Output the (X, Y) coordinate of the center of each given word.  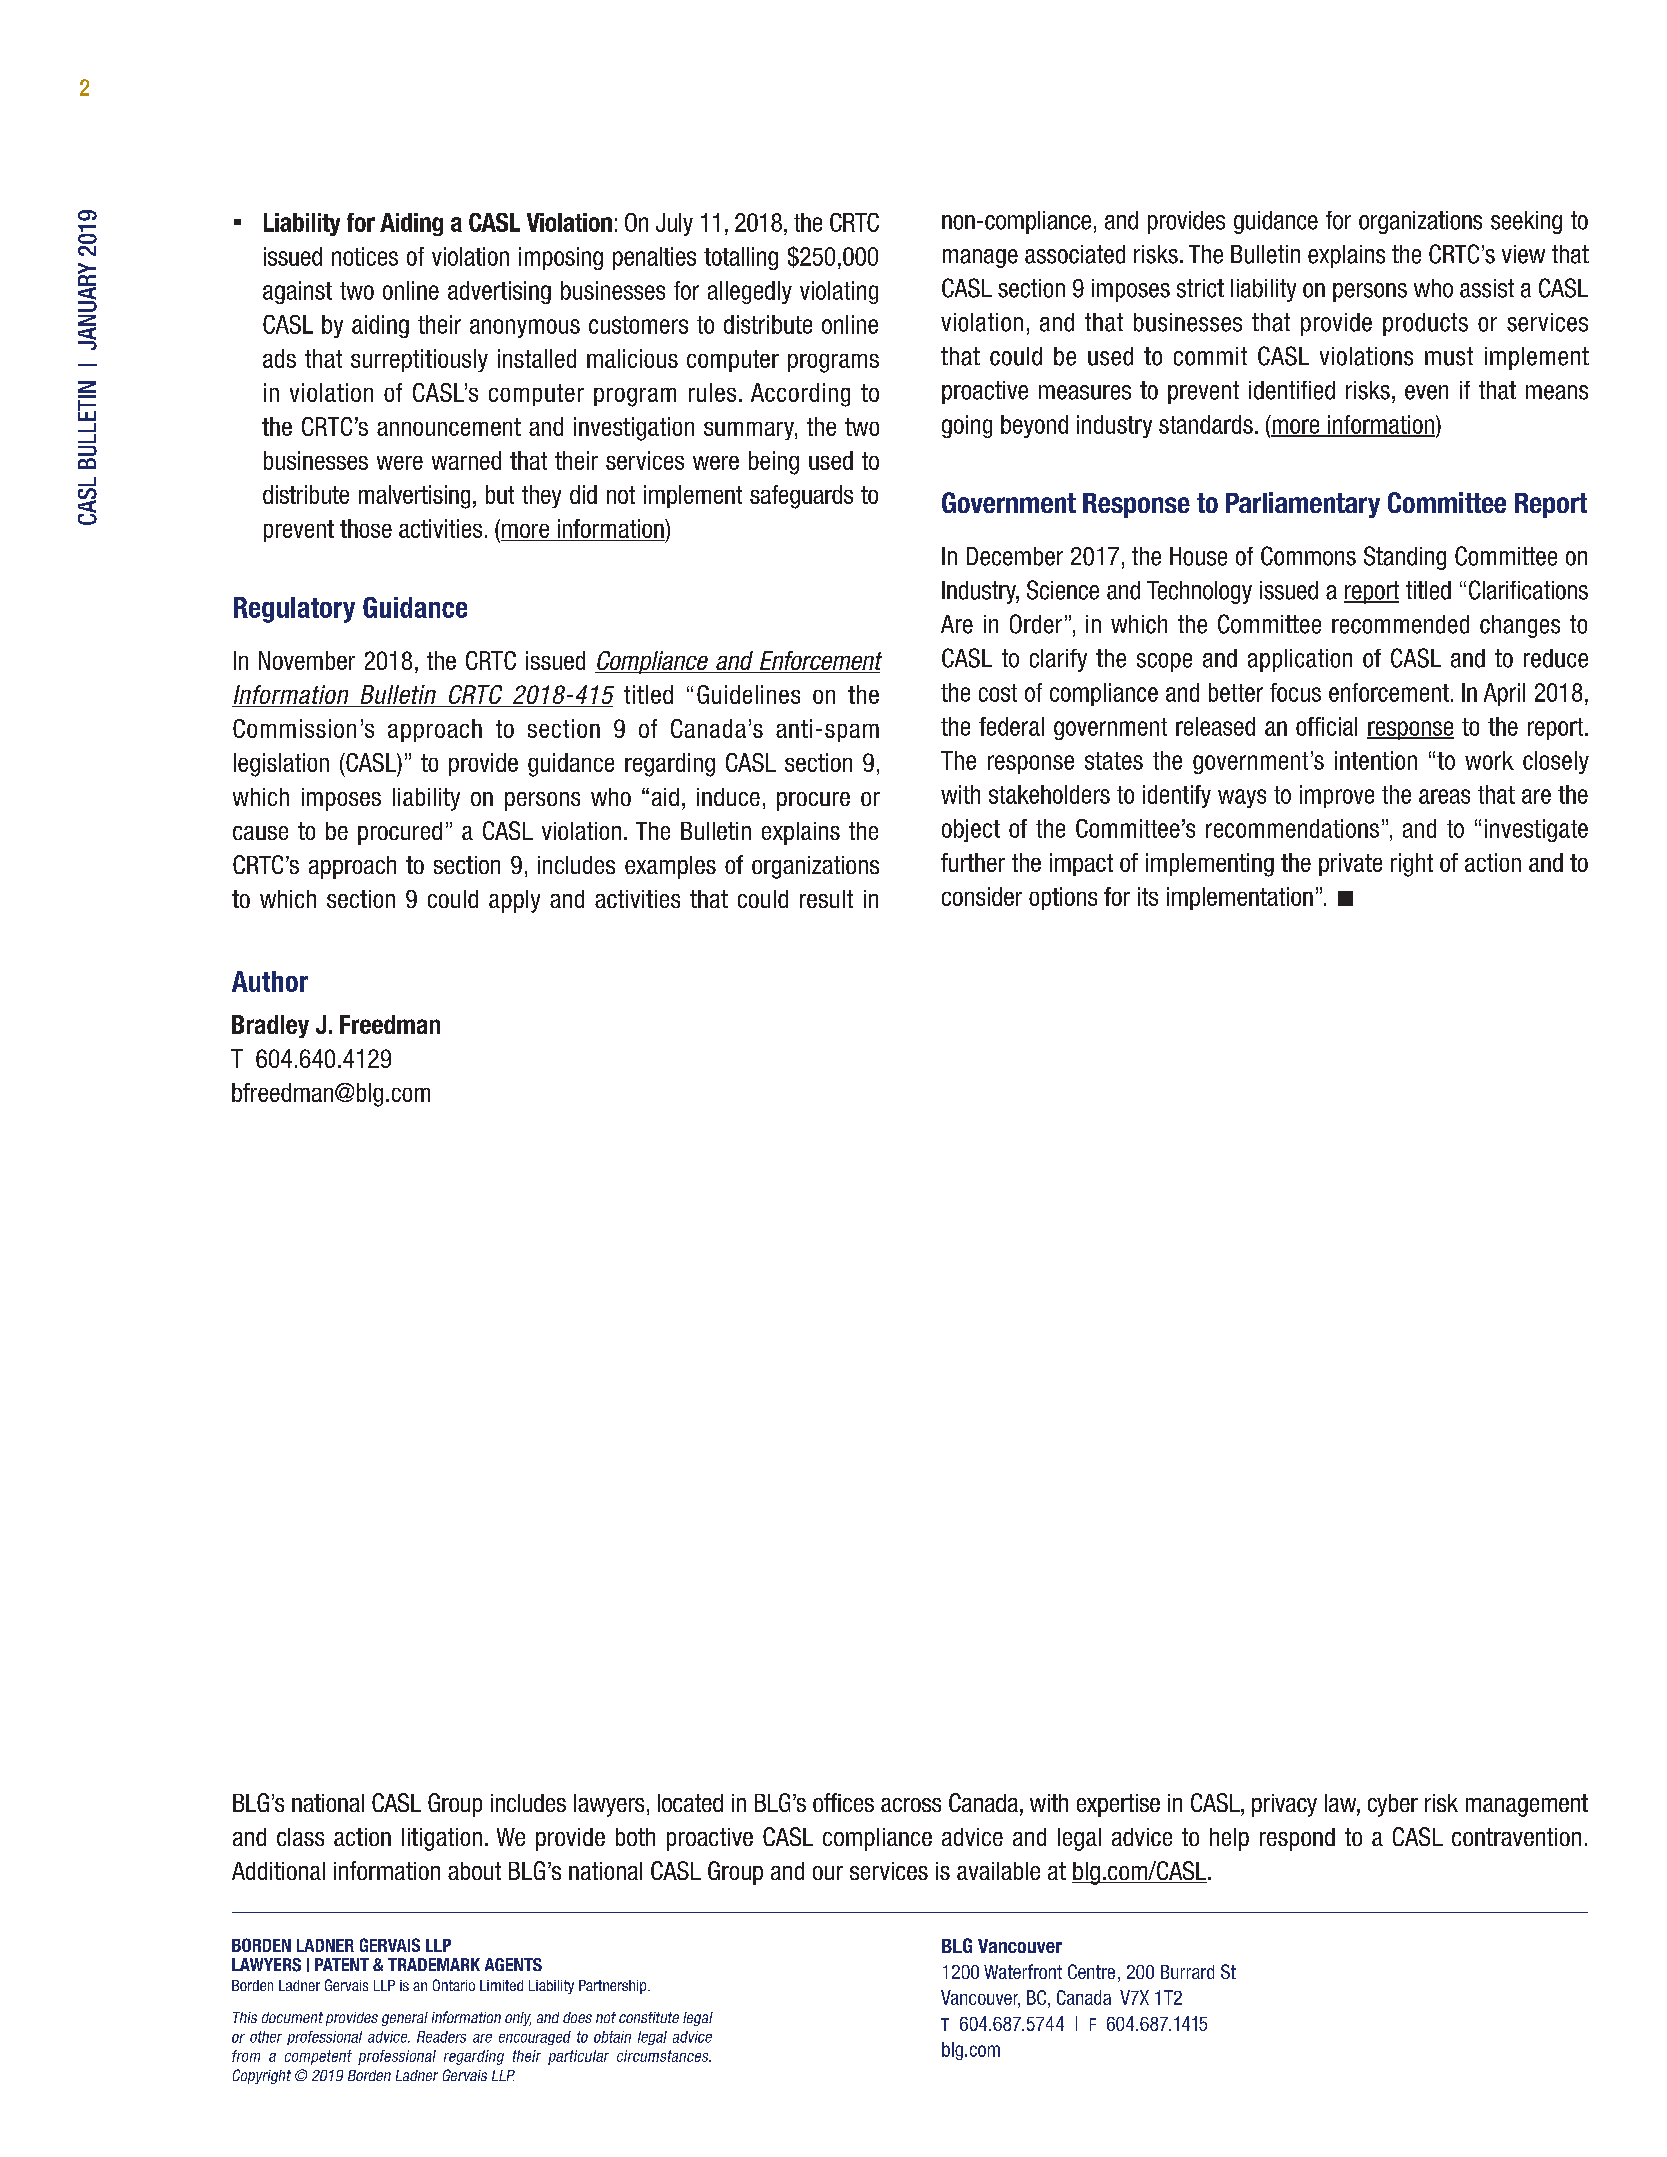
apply (514, 901)
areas (1444, 796)
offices (843, 1802)
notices (365, 256)
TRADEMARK (434, 1964)
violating (839, 292)
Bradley (270, 1026)
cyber (1393, 1805)
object (971, 830)
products (1425, 324)
